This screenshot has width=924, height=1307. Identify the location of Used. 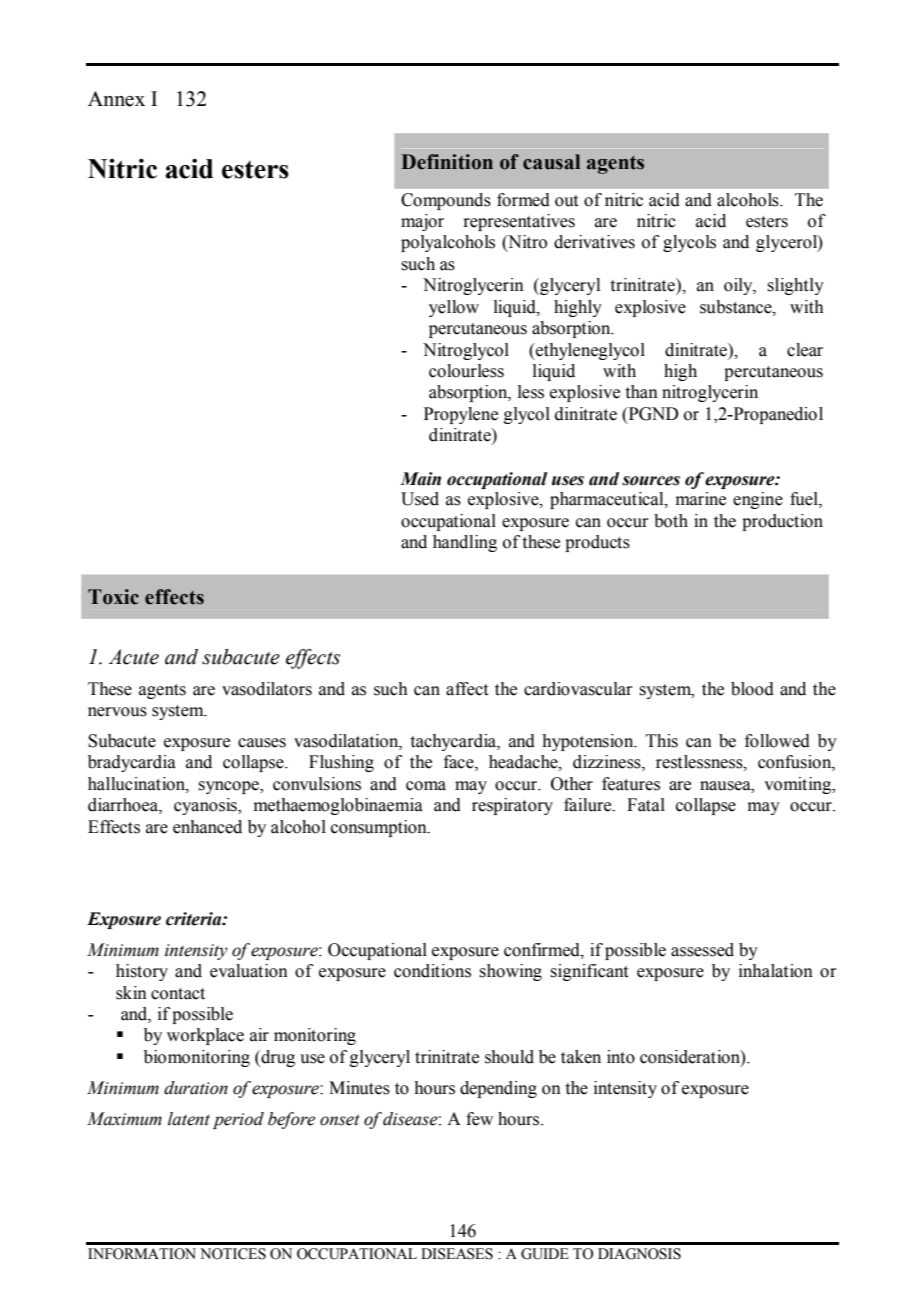
(420, 499).
